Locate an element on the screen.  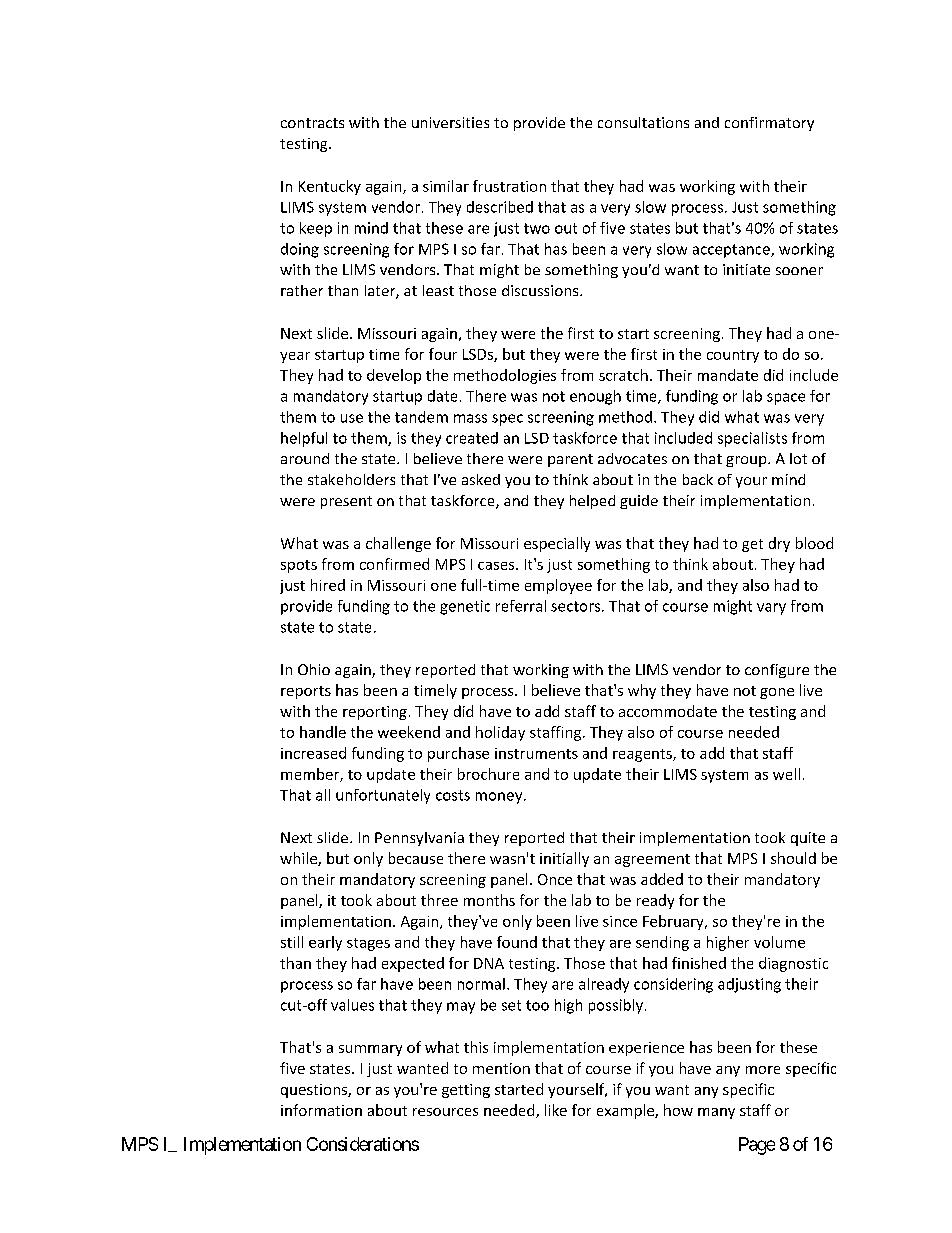
confirmatory is located at coordinates (769, 124).
